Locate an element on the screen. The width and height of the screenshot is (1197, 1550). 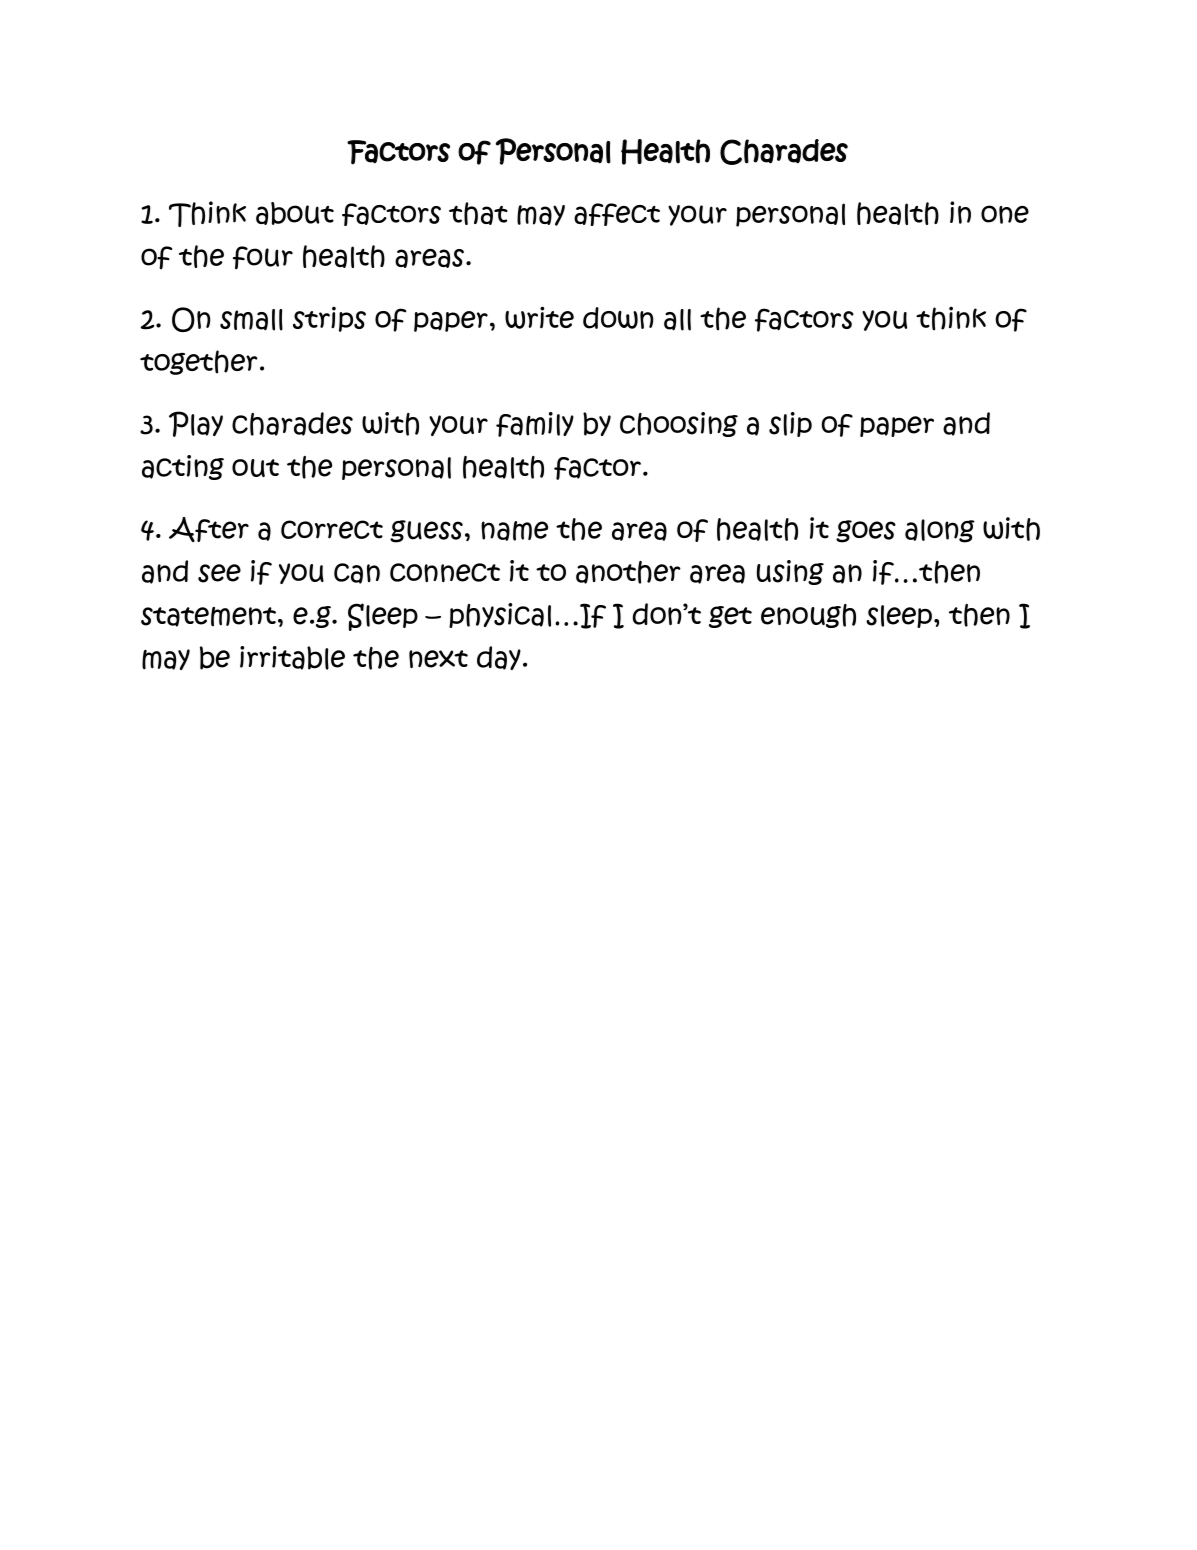
down is located at coordinates (618, 318).
